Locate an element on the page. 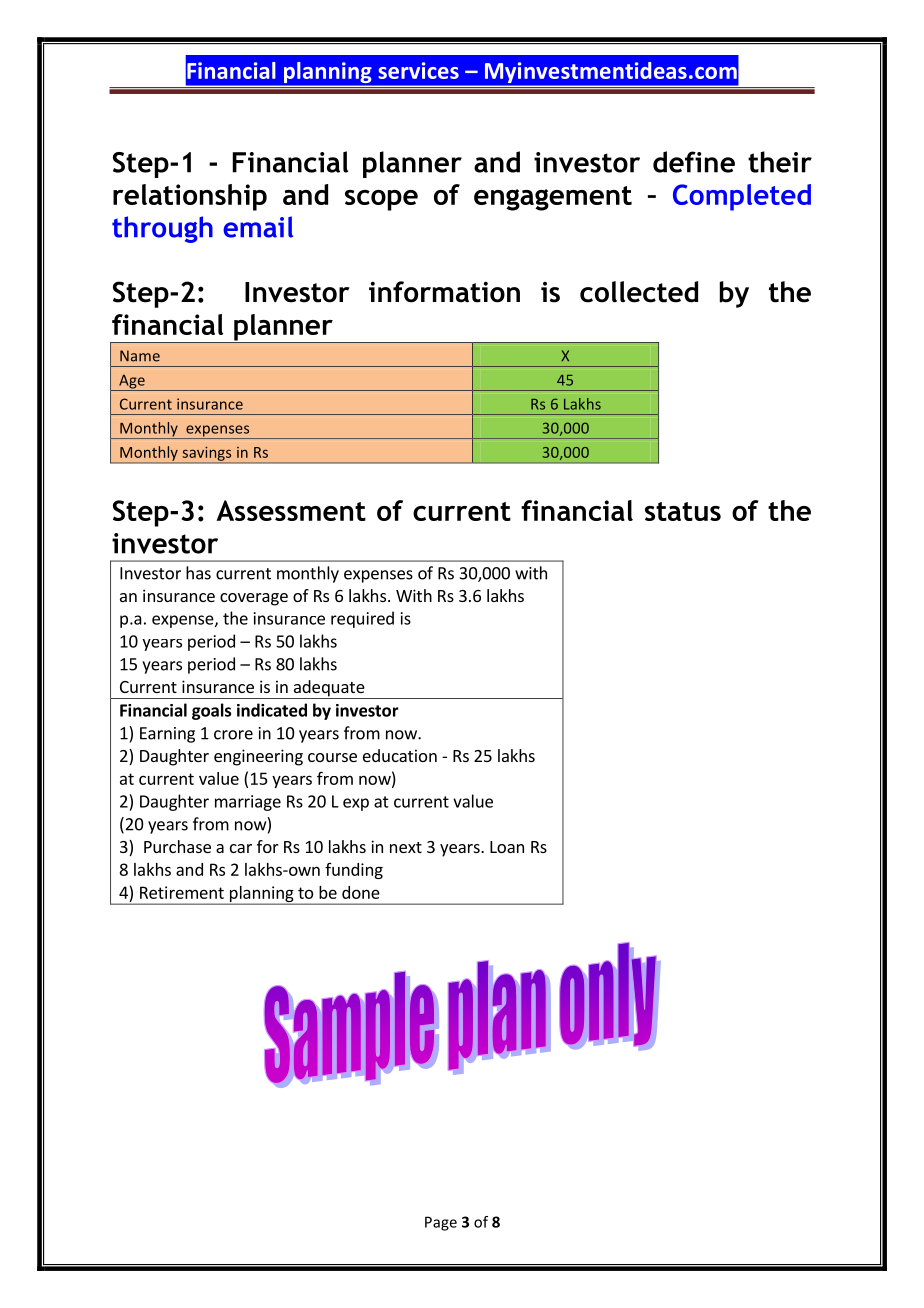 The width and height of the page is (924, 1308). next is located at coordinates (406, 847).
